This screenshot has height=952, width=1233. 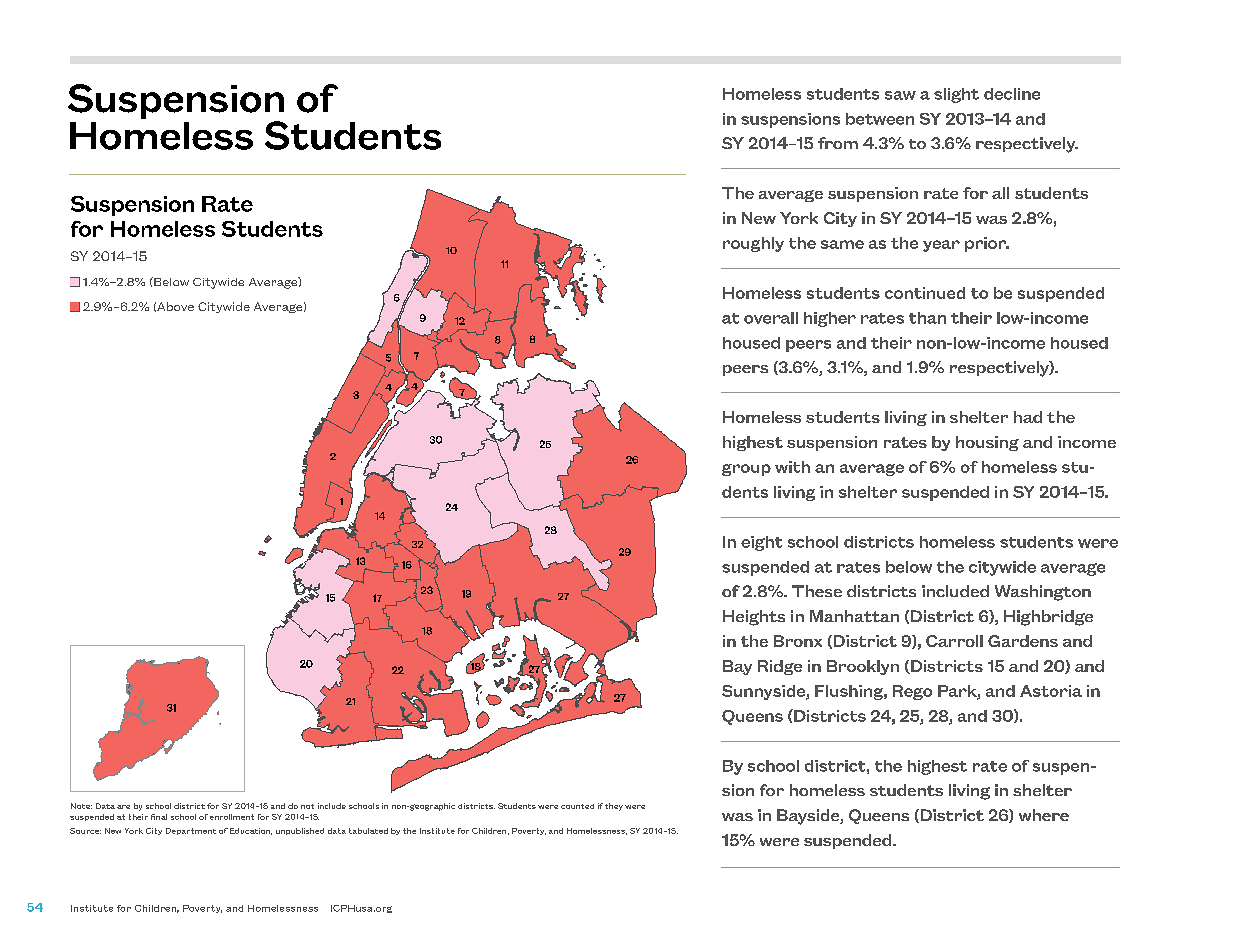 What do you see at coordinates (1044, 815) in the screenshot?
I see `where` at bounding box center [1044, 815].
